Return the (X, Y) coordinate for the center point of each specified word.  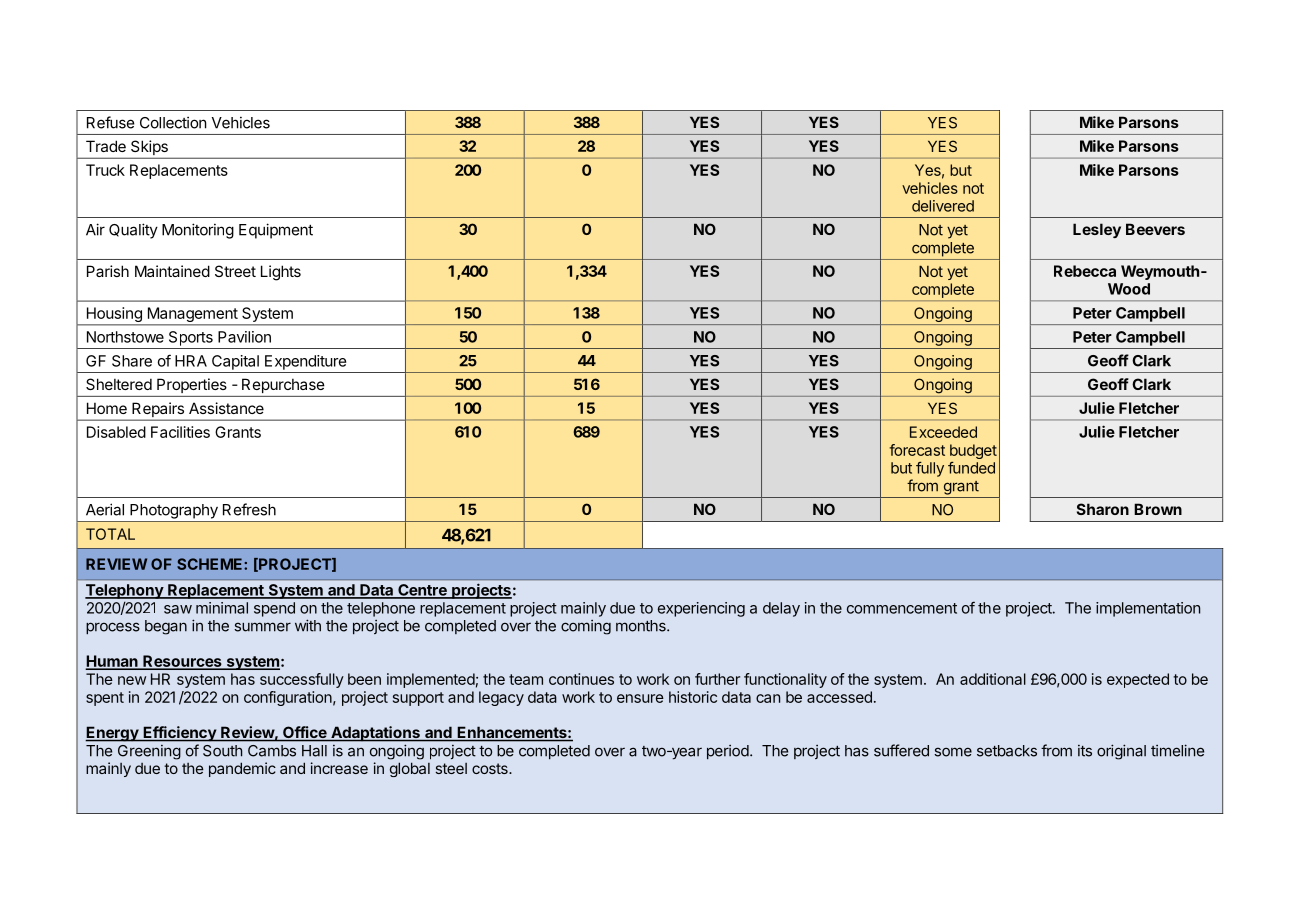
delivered (943, 206)
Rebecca (1085, 271)
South (222, 751)
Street (235, 271)
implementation (1148, 609)
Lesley (1097, 230)
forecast (917, 450)
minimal (222, 608)
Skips (149, 149)
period (728, 752)
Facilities (180, 432)
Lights (281, 273)
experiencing (701, 609)
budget (973, 453)
